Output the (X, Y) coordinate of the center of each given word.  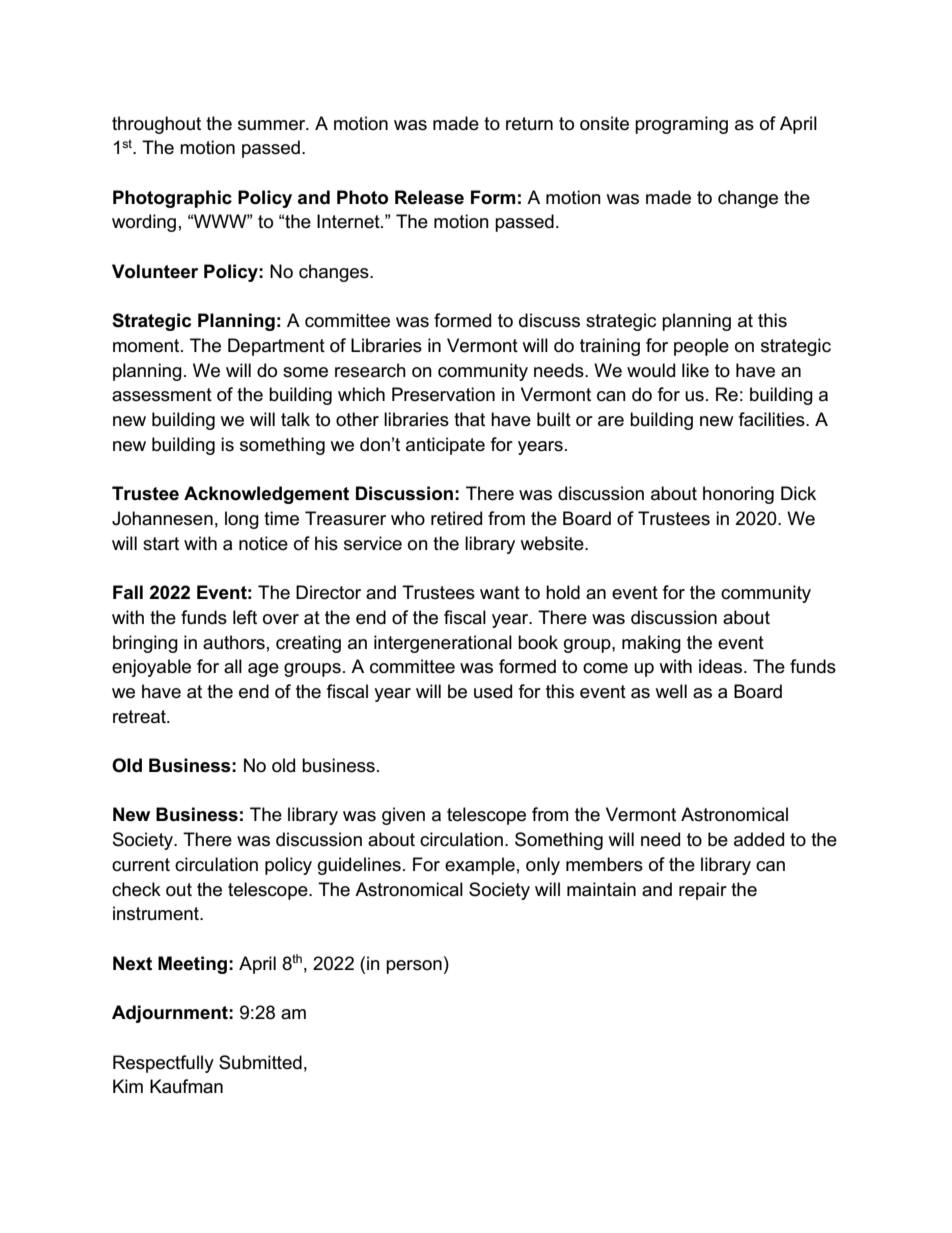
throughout (156, 125)
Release (429, 197)
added (759, 839)
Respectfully (163, 1064)
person (414, 967)
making (651, 644)
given (403, 816)
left (245, 617)
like (695, 370)
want (500, 593)
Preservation (443, 394)
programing (681, 125)
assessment (162, 395)
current (141, 865)
